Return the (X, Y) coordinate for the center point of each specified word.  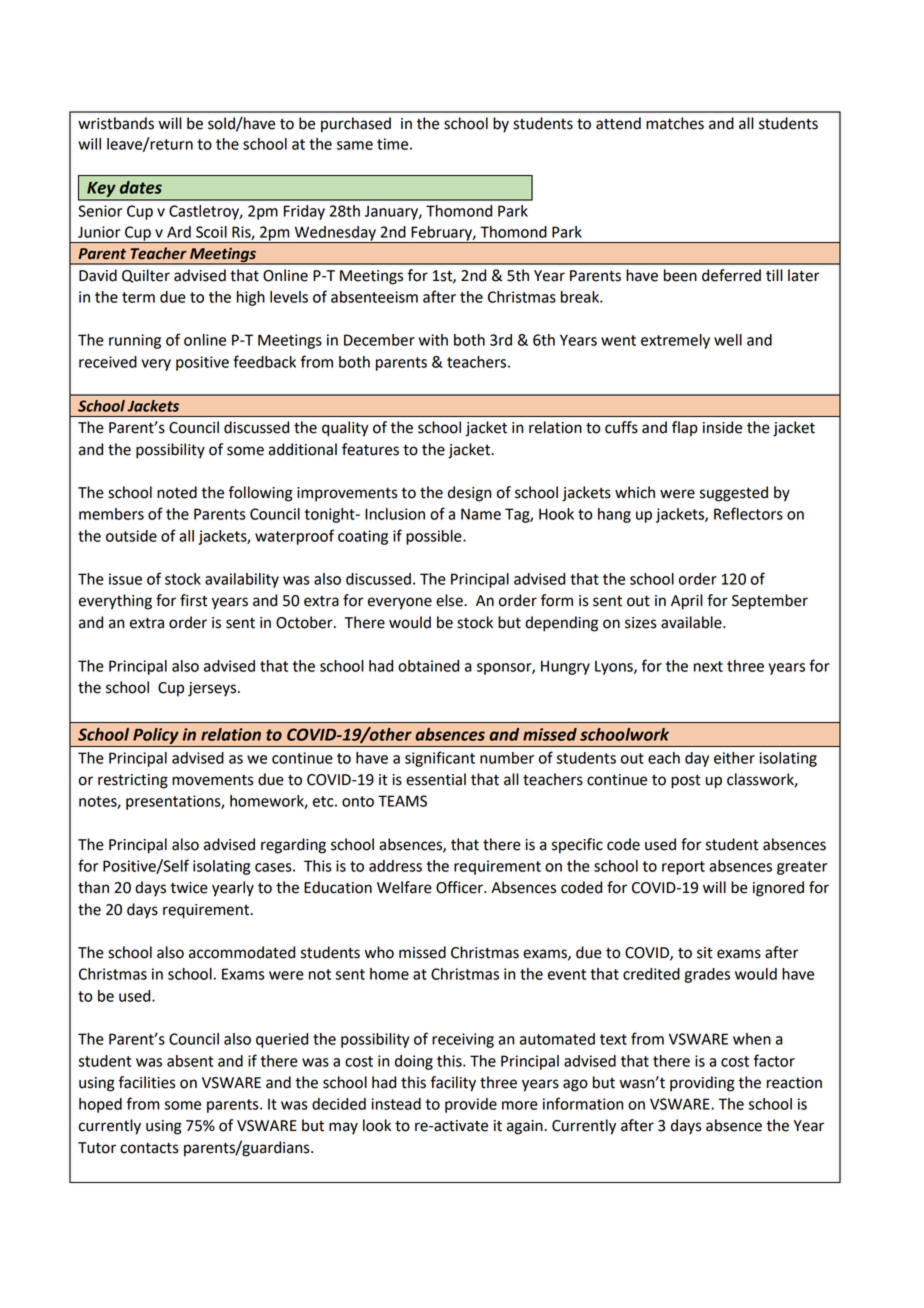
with (433, 340)
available (692, 622)
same (355, 145)
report (683, 868)
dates (141, 187)
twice (189, 888)
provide (471, 1105)
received (108, 362)
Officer (460, 887)
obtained (428, 666)
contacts (149, 1148)
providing (702, 1084)
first (194, 600)
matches (675, 123)
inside (722, 427)
